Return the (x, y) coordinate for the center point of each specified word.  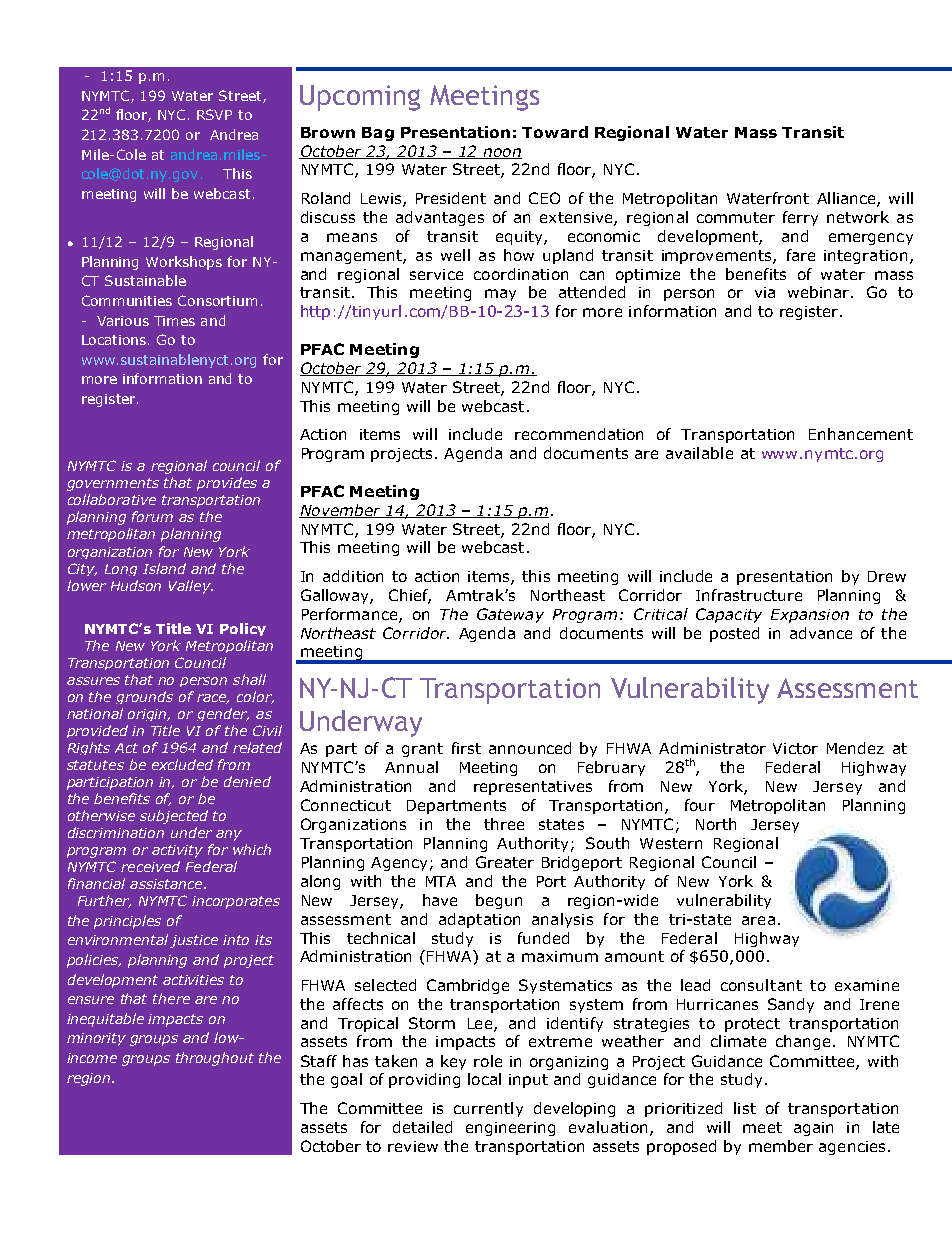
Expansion (810, 616)
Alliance (847, 199)
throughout (215, 1059)
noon (501, 153)
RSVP (214, 114)
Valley (191, 587)
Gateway (510, 615)
